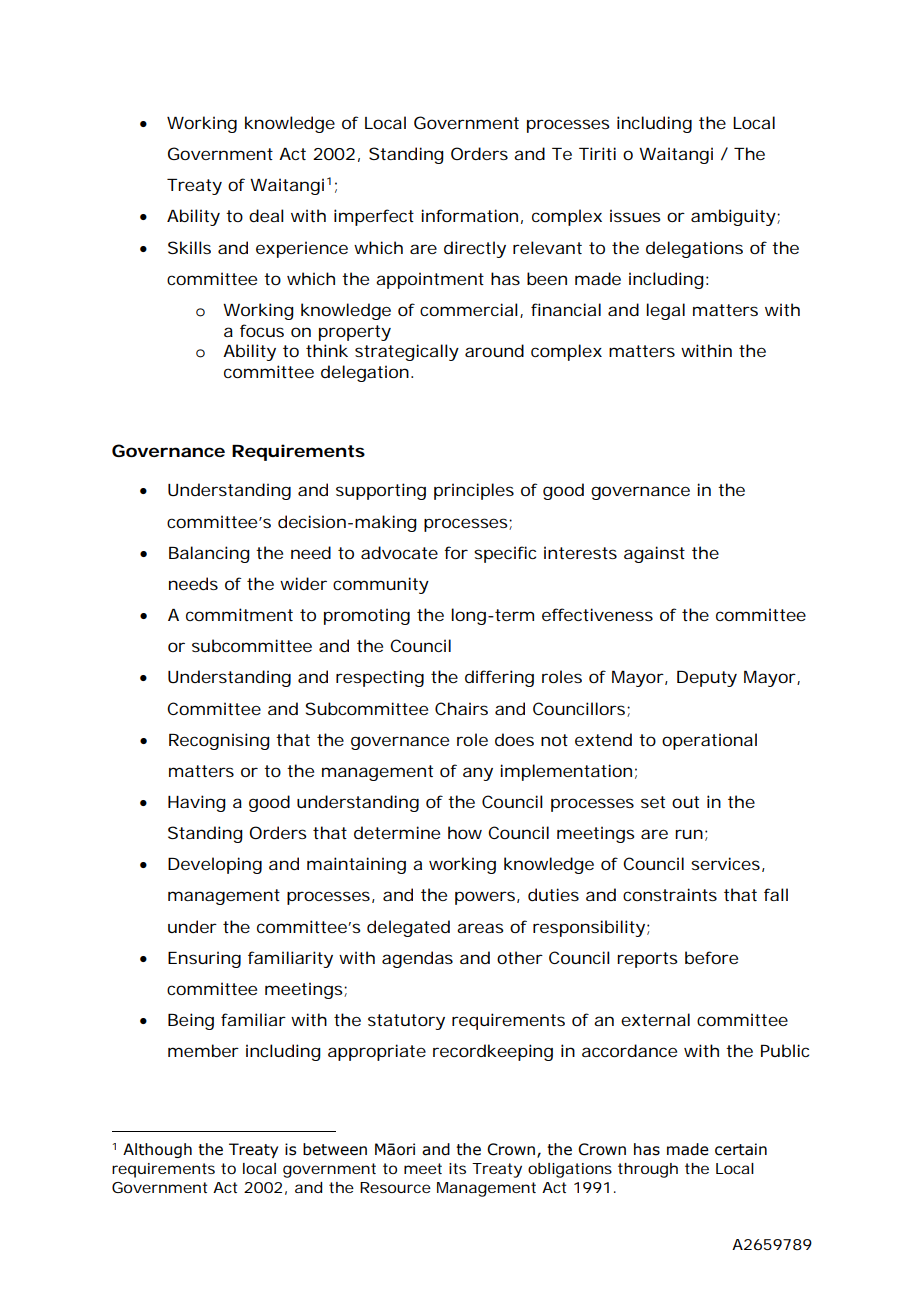 The height and width of the document is (1308, 924). I want to click on Recognising, so click(219, 741).
